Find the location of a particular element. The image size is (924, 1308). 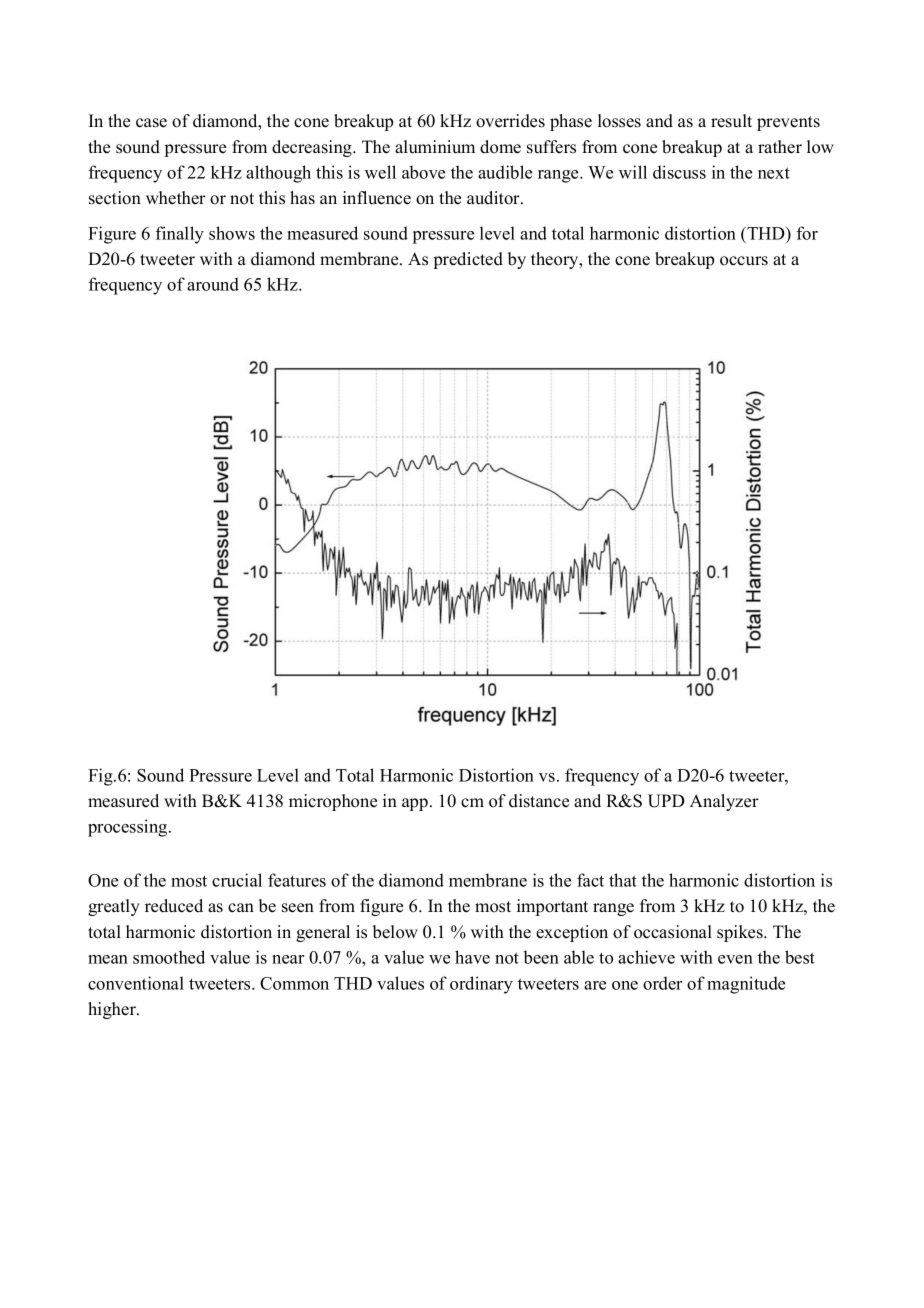

aluminium is located at coordinates (435, 147).
